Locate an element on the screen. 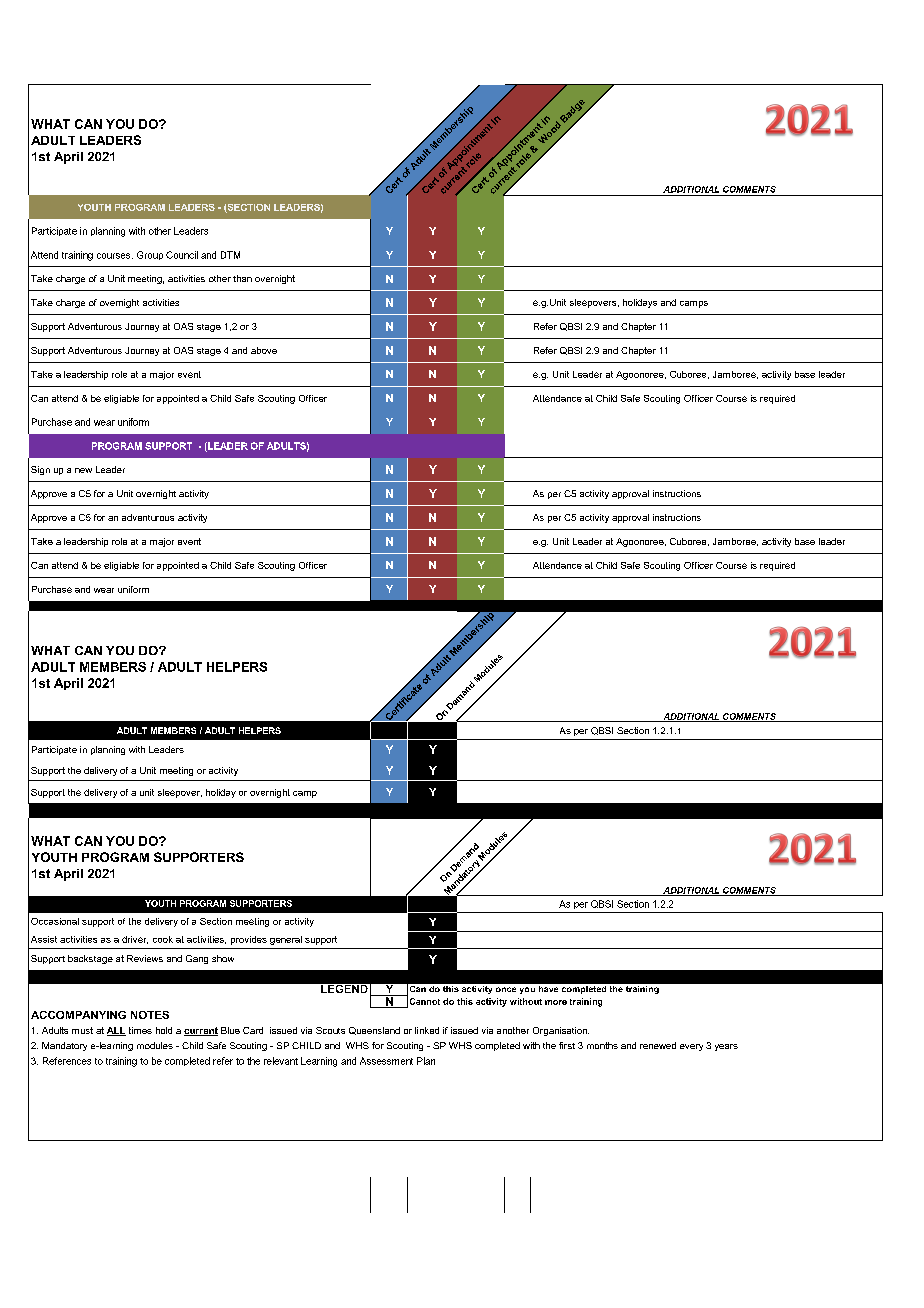 Image resolution: width=924 pixels, height=1308 pixels. once is located at coordinates (506, 989).
